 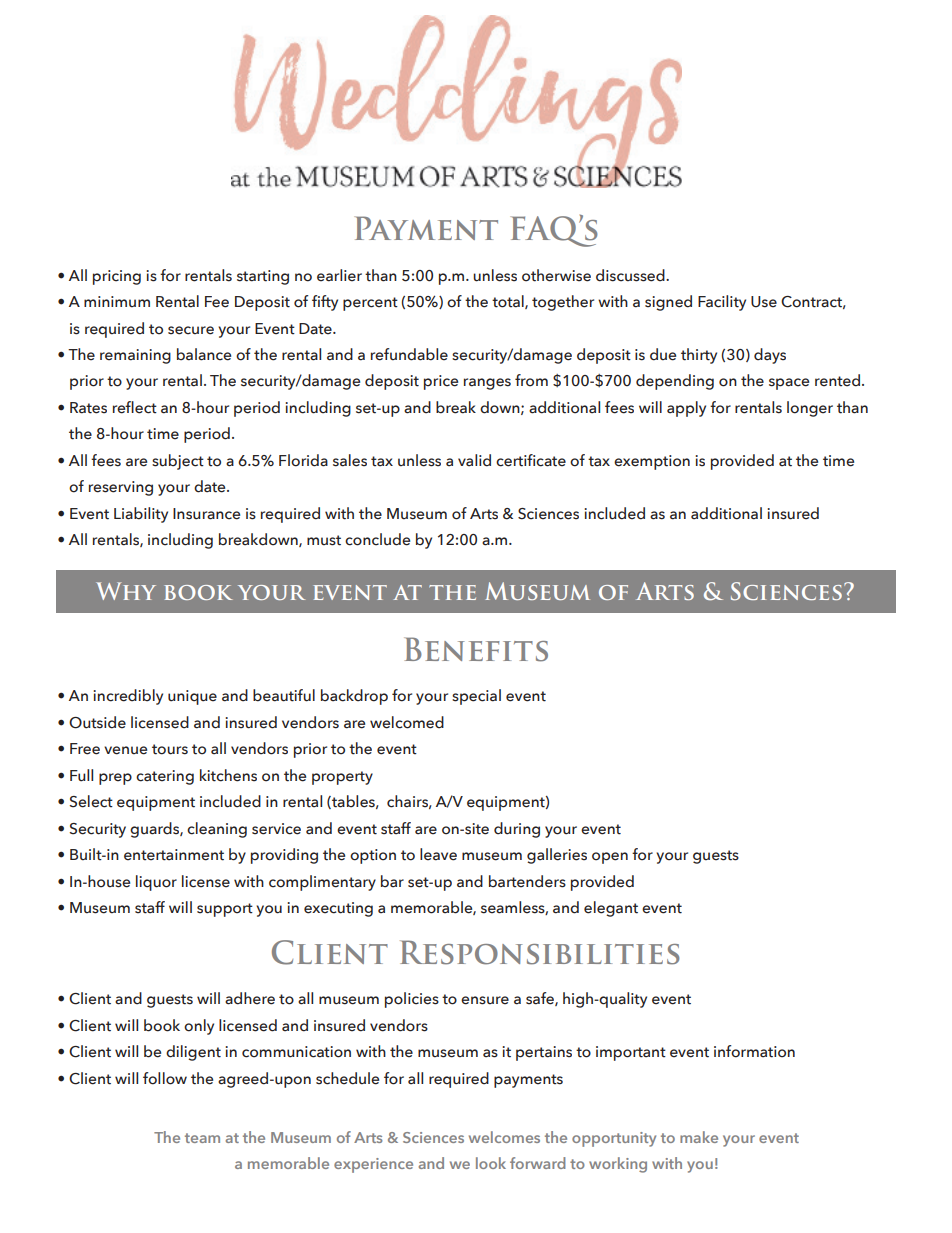 What do you see at coordinates (191, 330) in the screenshot?
I see `secure` at bounding box center [191, 330].
